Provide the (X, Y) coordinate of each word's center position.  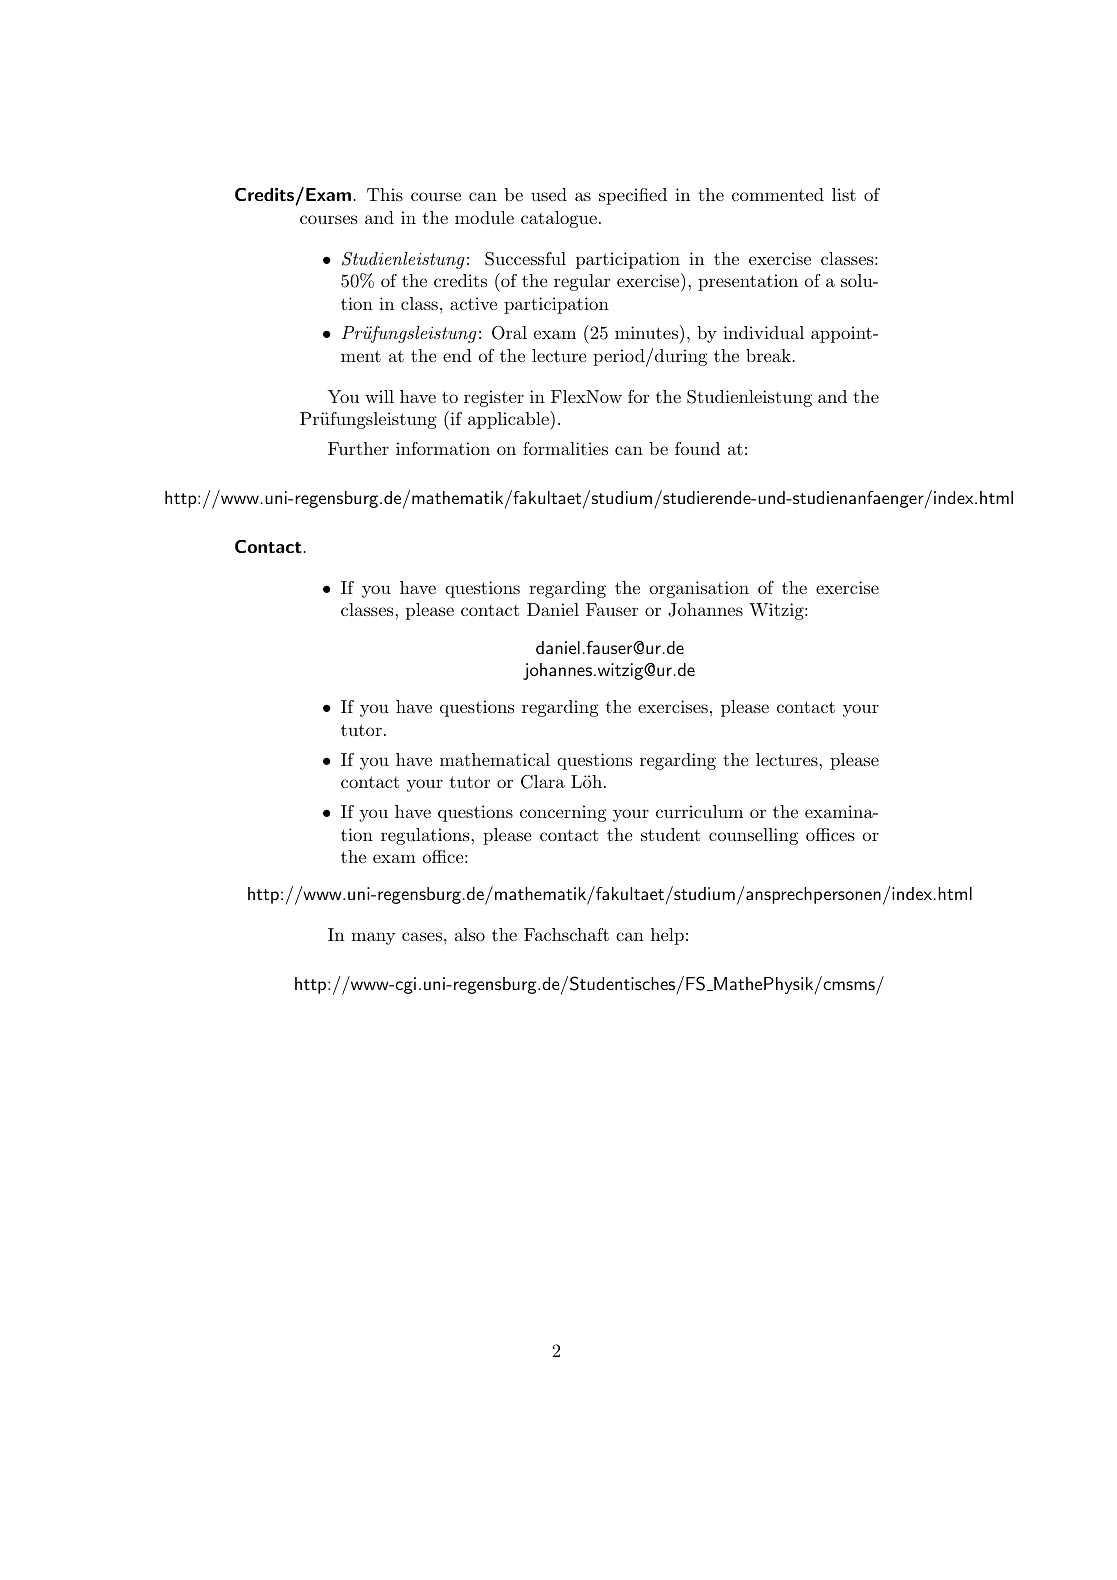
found (697, 448)
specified (633, 196)
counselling (753, 836)
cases (422, 936)
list (844, 194)
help (667, 936)
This (385, 194)
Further (358, 448)
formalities (565, 448)
